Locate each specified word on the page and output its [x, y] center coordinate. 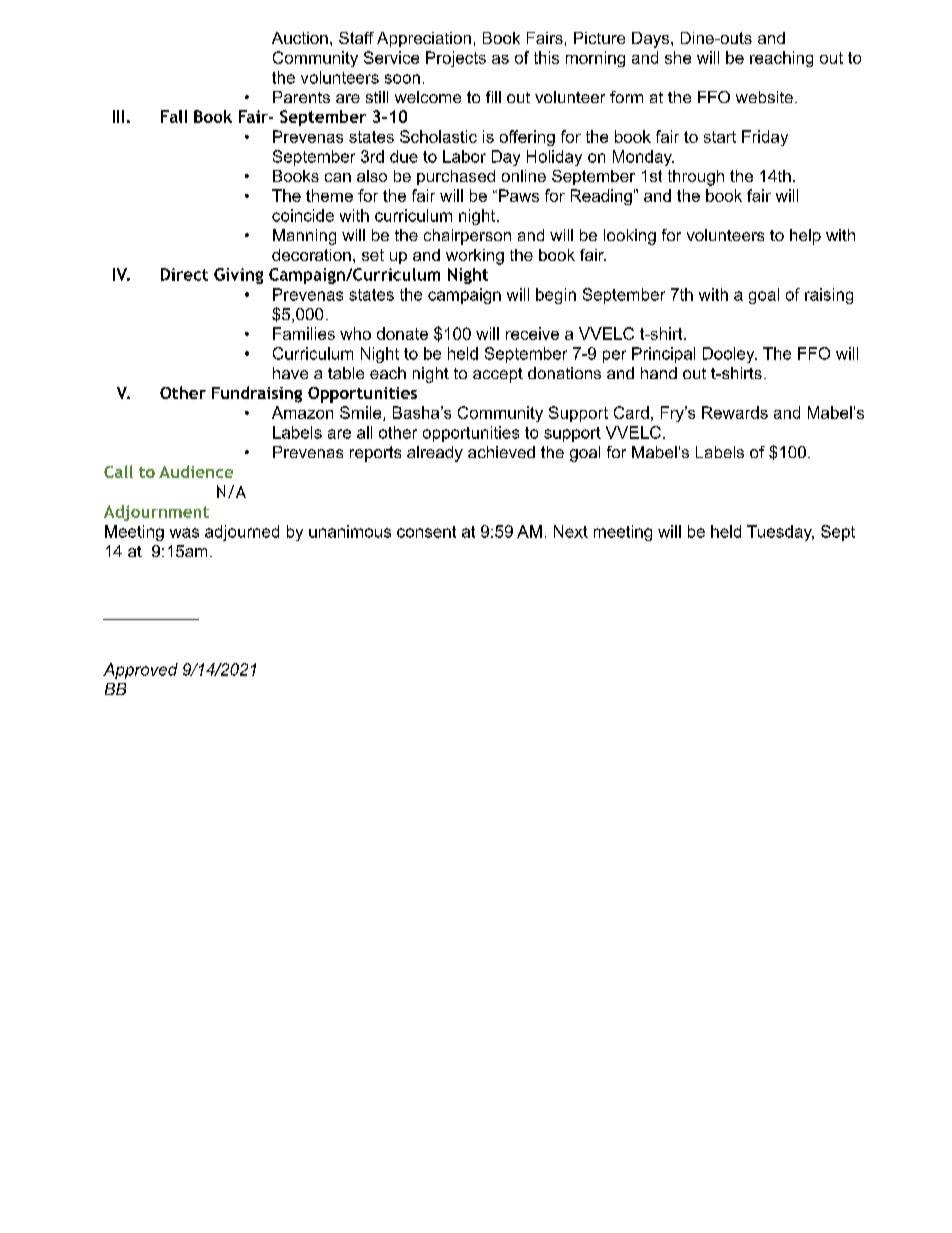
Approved [140, 671]
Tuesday [780, 533]
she [678, 57]
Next [571, 531]
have [290, 373]
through [696, 178]
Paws [519, 195]
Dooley [730, 355]
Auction [300, 38]
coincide [303, 215]
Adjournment [156, 513]
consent [426, 532]
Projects [456, 59]
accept [498, 375]
